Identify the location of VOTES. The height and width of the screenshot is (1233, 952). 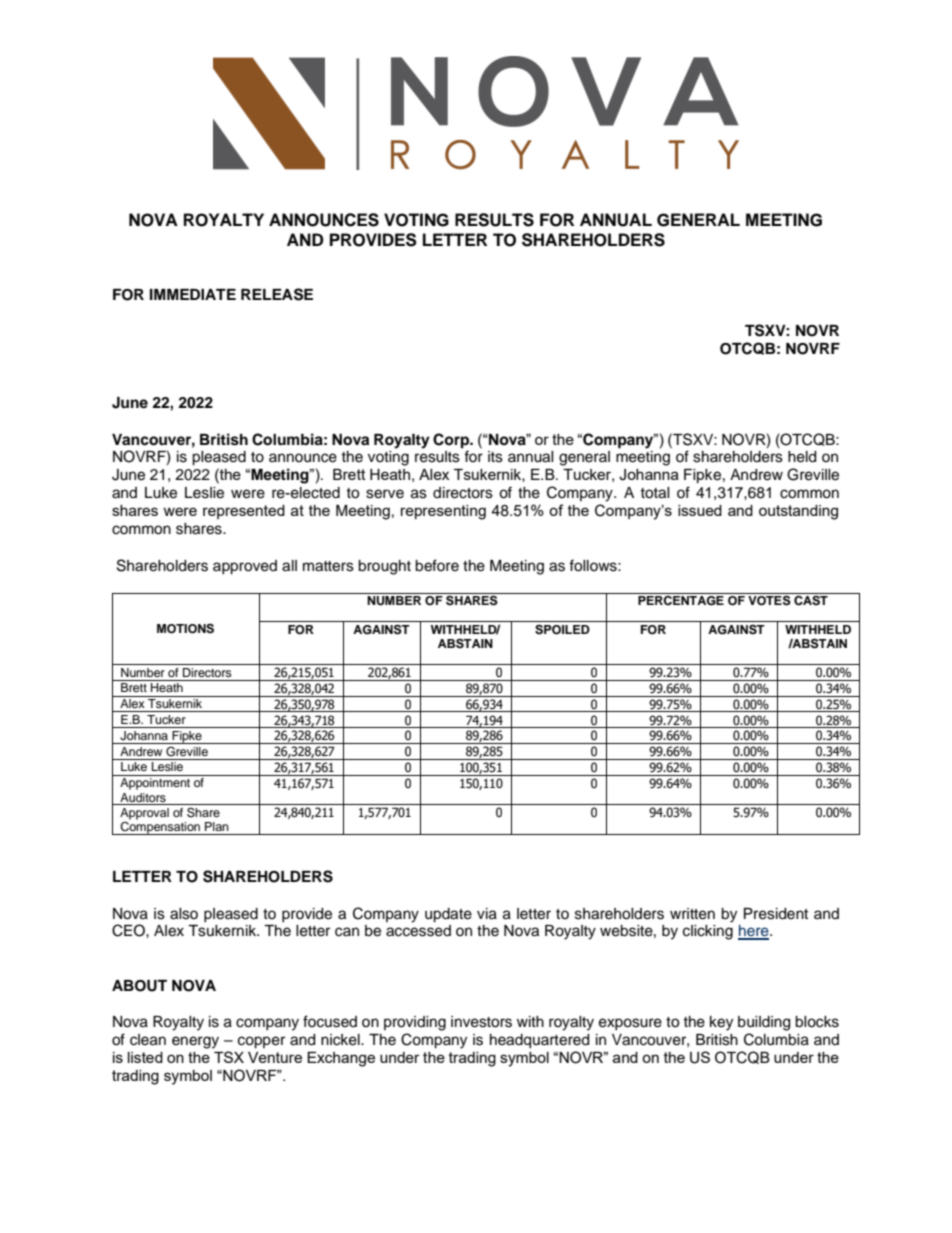
(769, 599).
